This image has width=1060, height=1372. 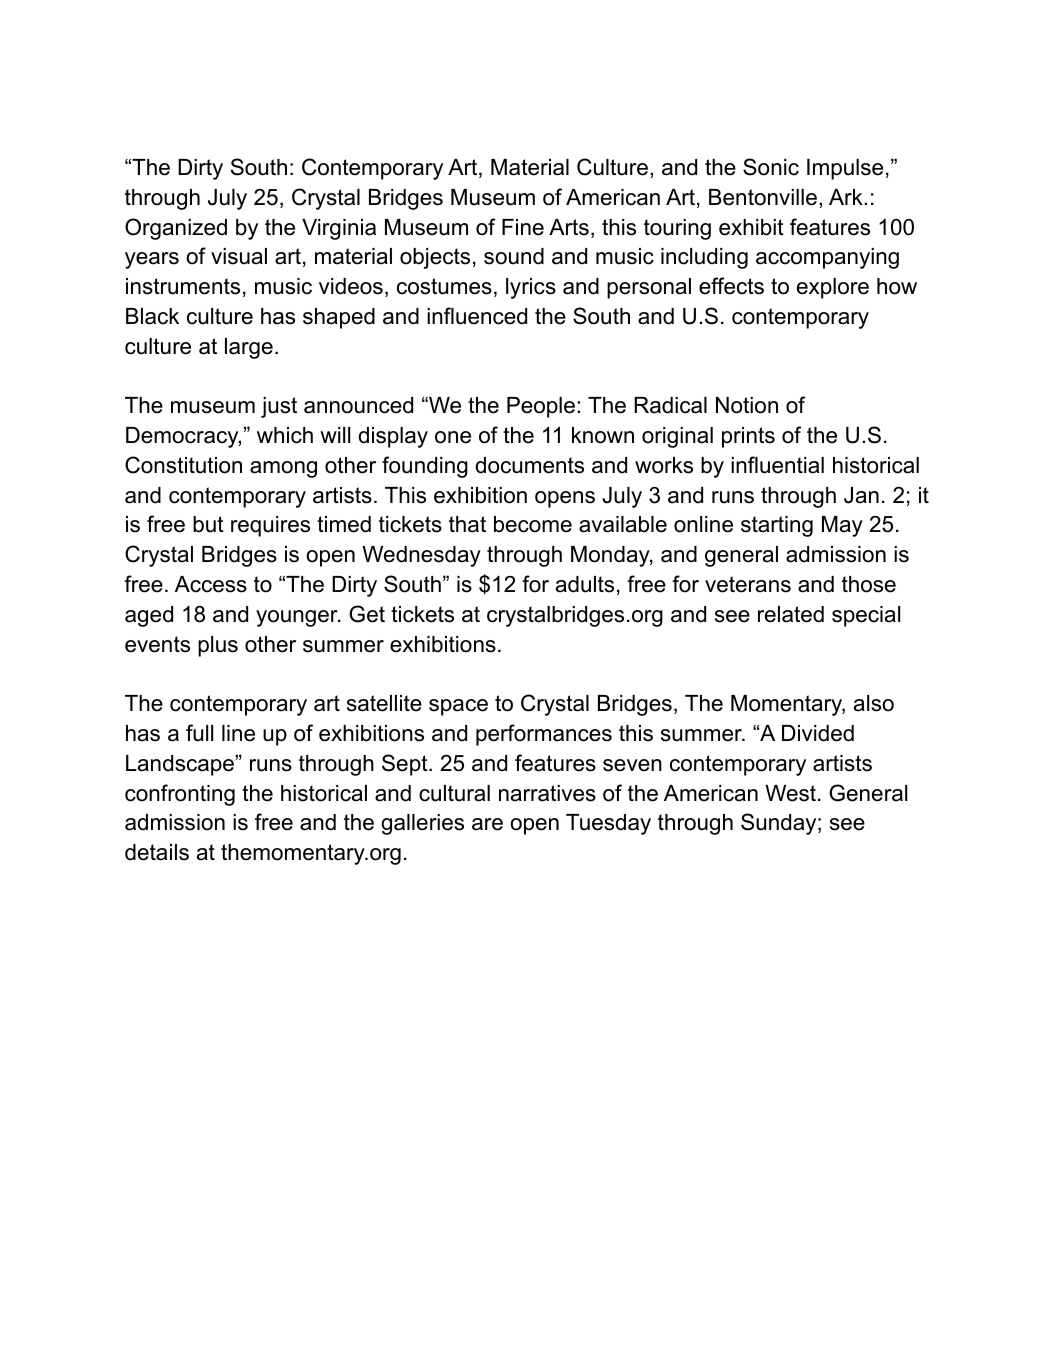 I want to click on are, so click(x=487, y=824).
